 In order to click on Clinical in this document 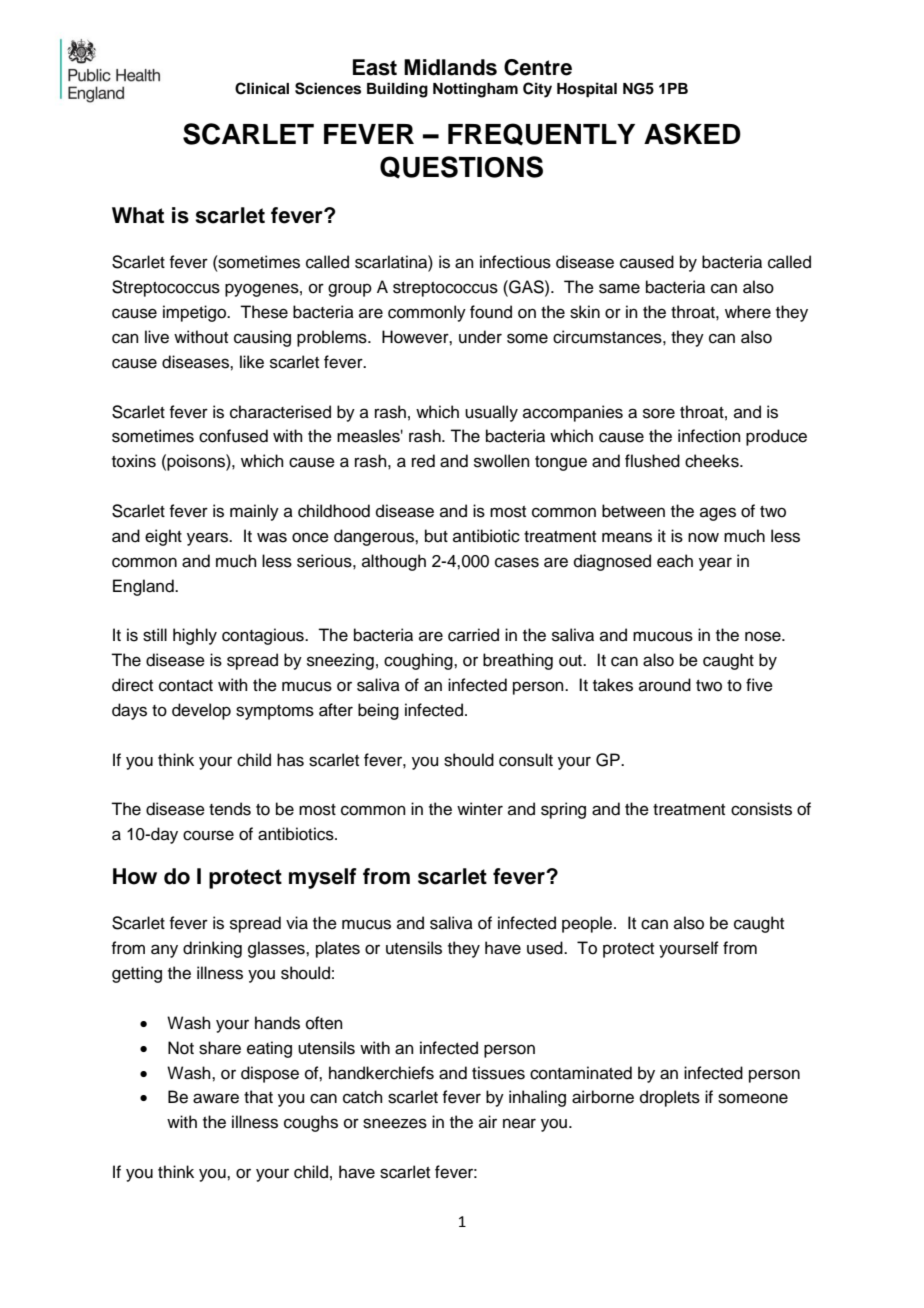, I will do `click(262, 88)`.
